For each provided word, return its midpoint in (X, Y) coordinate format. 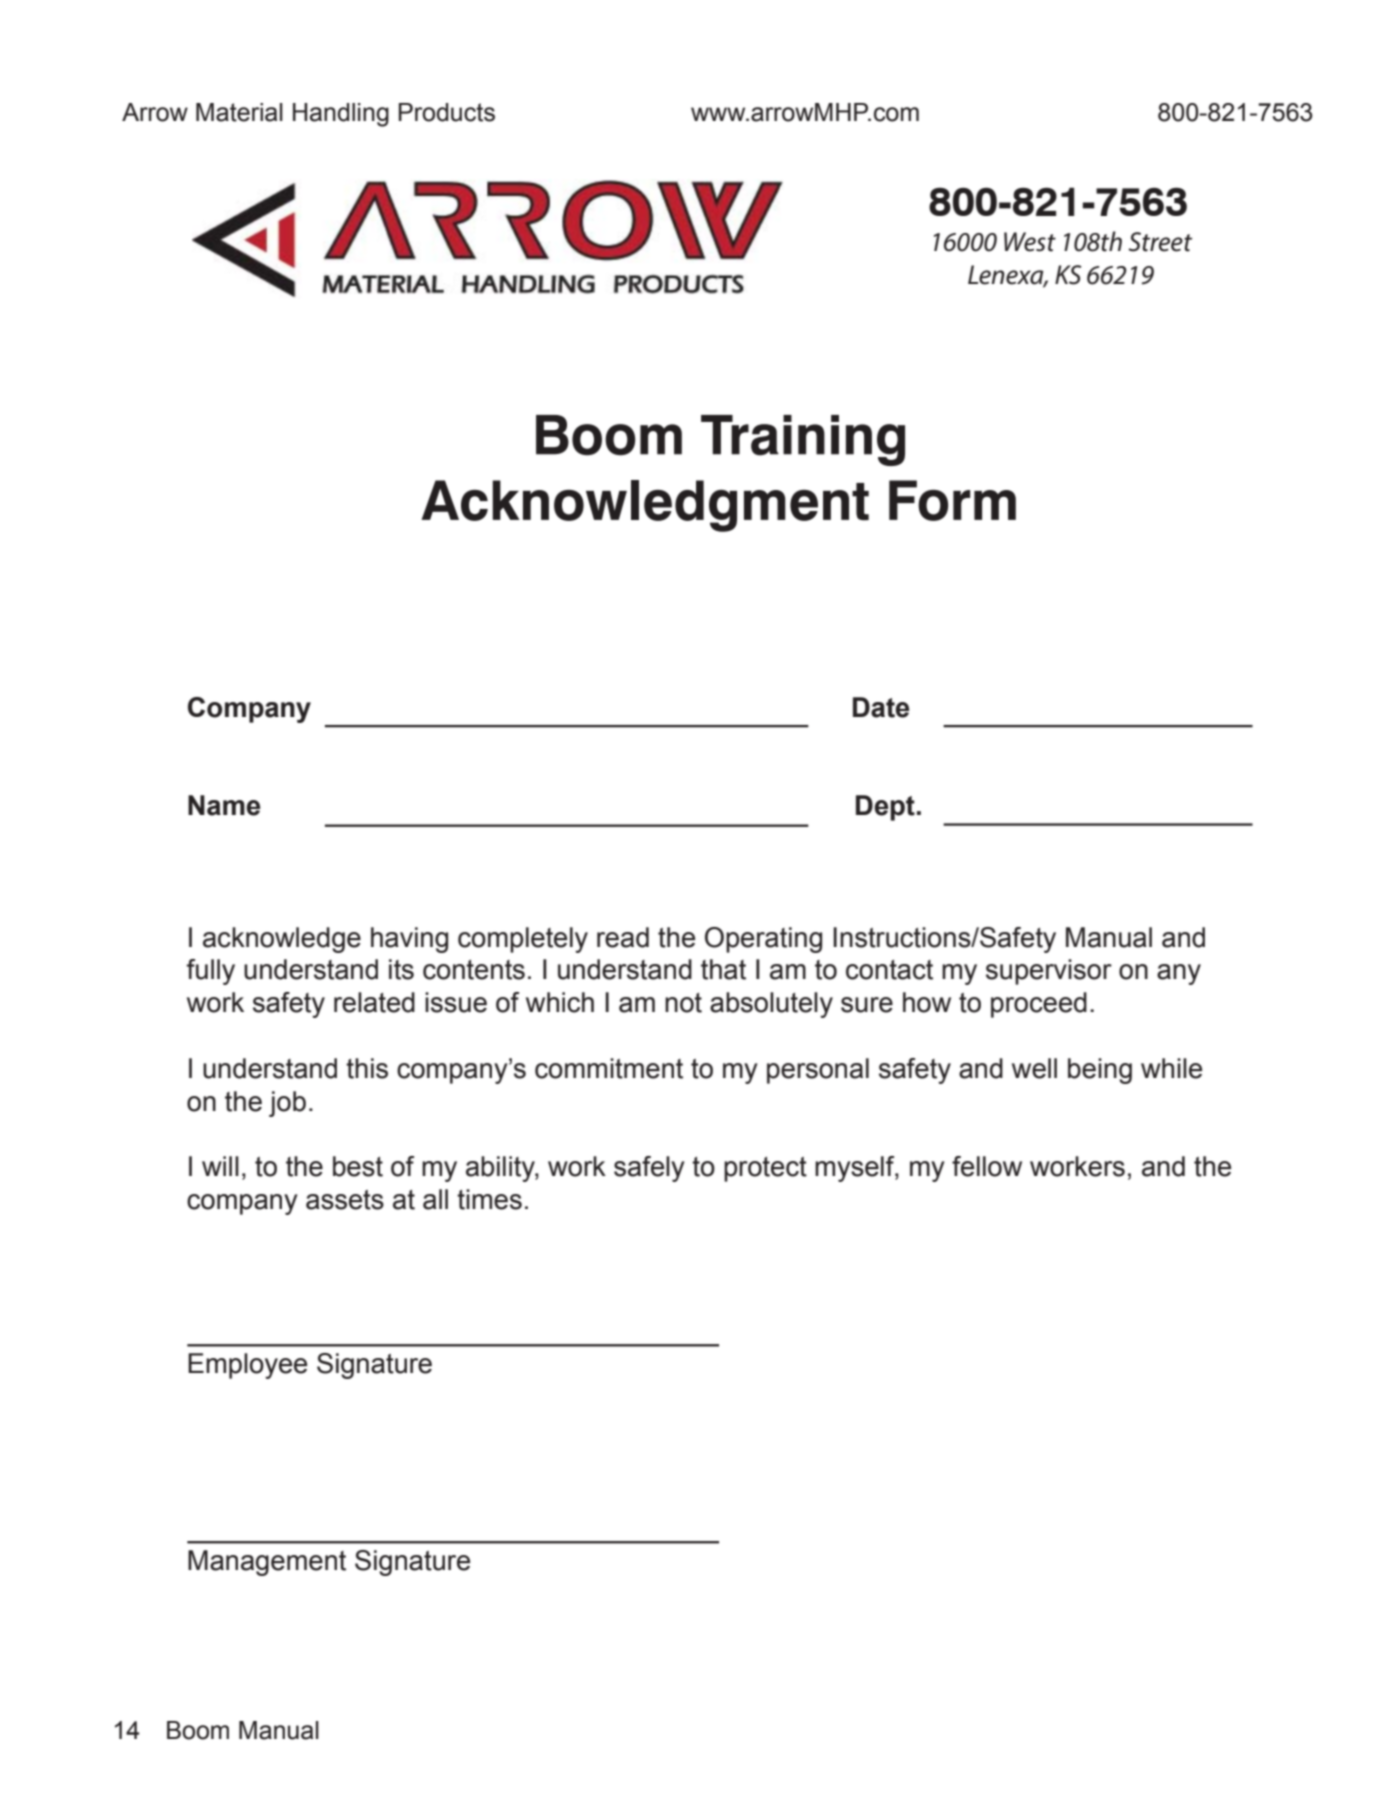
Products (447, 112)
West (1030, 242)
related (374, 1002)
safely (649, 1169)
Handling (341, 115)
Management (267, 1563)
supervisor (1049, 972)
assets (345, 1200)
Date (881, 707)
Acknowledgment (645, 506)
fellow (987, 1166)
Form (952, 500)
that (723, 969)
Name (224, 805)
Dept (885, 808)
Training (803, 440)
